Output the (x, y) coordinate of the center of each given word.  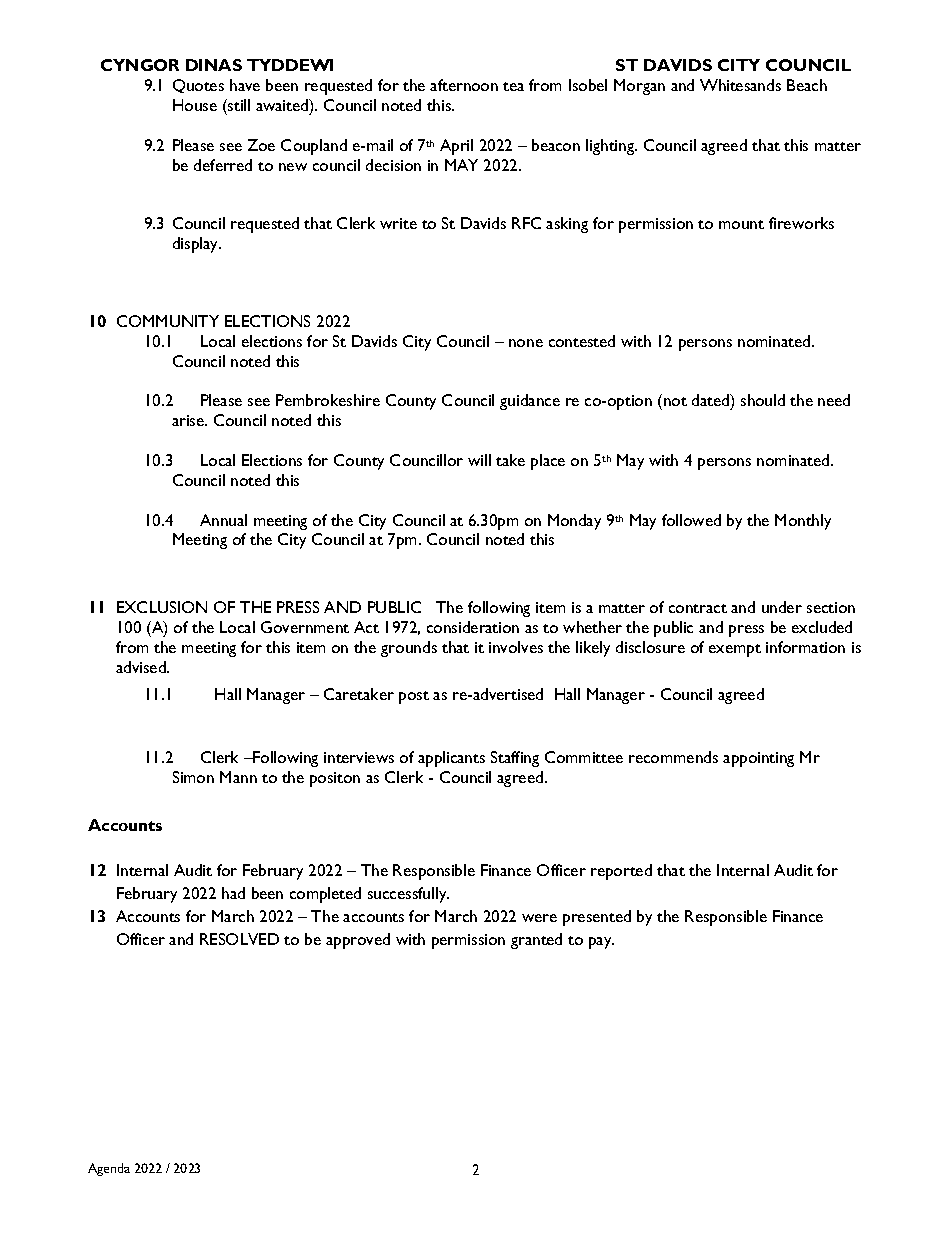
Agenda (109, 1169)
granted (536, 941)
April (456, 147)
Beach (807, 85)
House (195, 105)
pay (601, 943)
